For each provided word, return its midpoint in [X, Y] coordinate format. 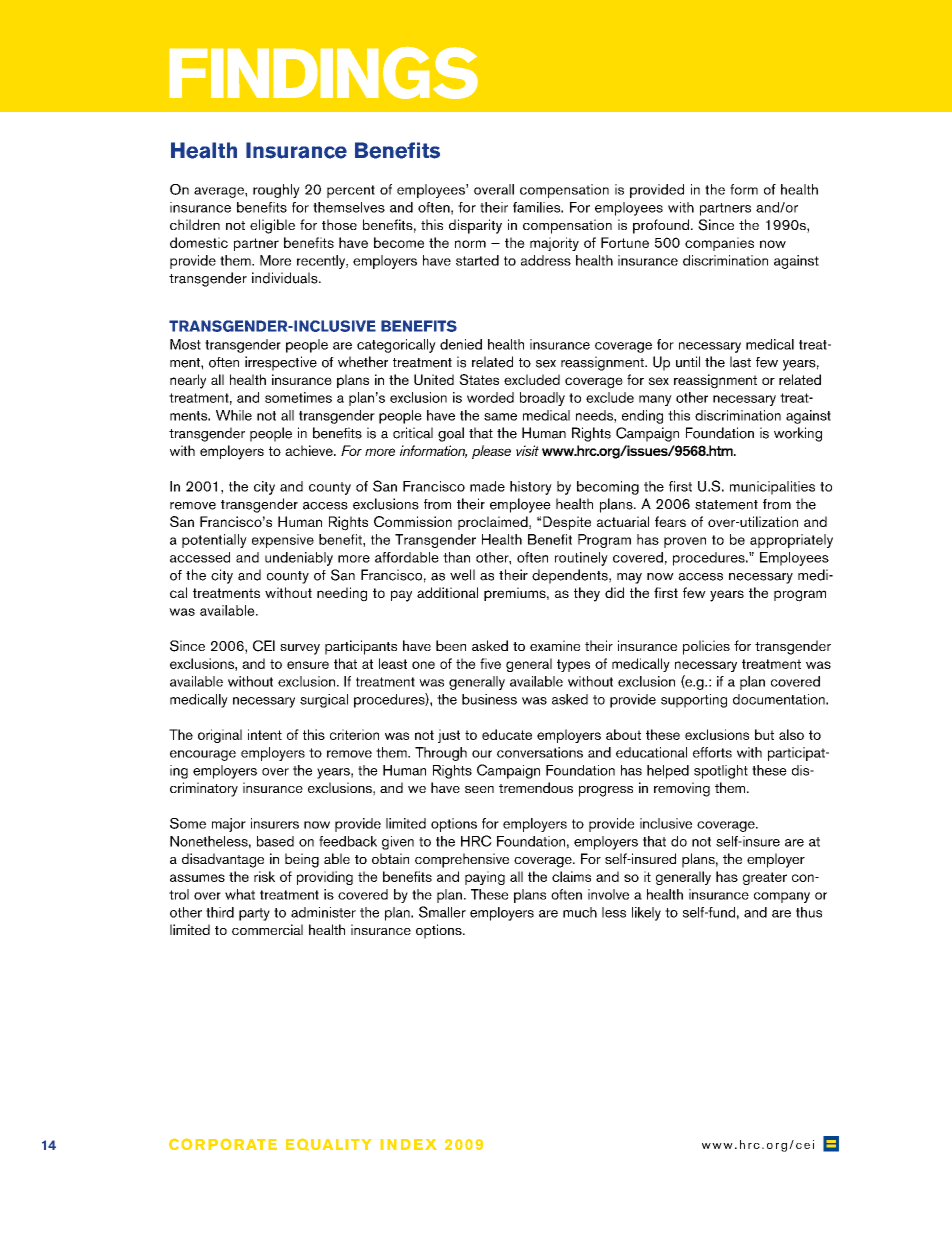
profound [661, 226]
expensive [283, 541]
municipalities [772, 488]
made [487, 486]
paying [485, 878]
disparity [475, 226]
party [254, 914]
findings [323, 72]
